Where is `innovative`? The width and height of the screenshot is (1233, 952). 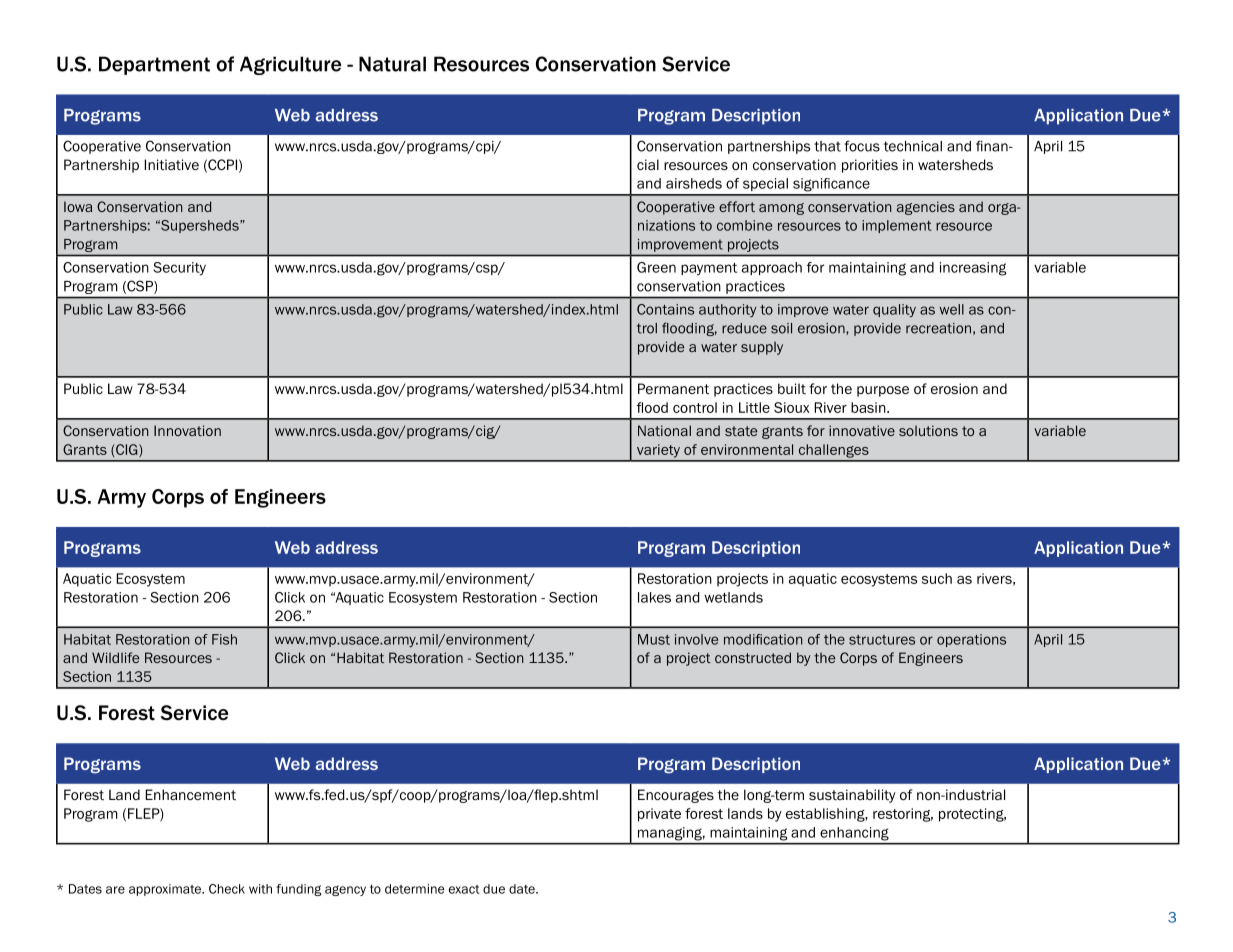 innovative is located at coordinates (862, 430).
